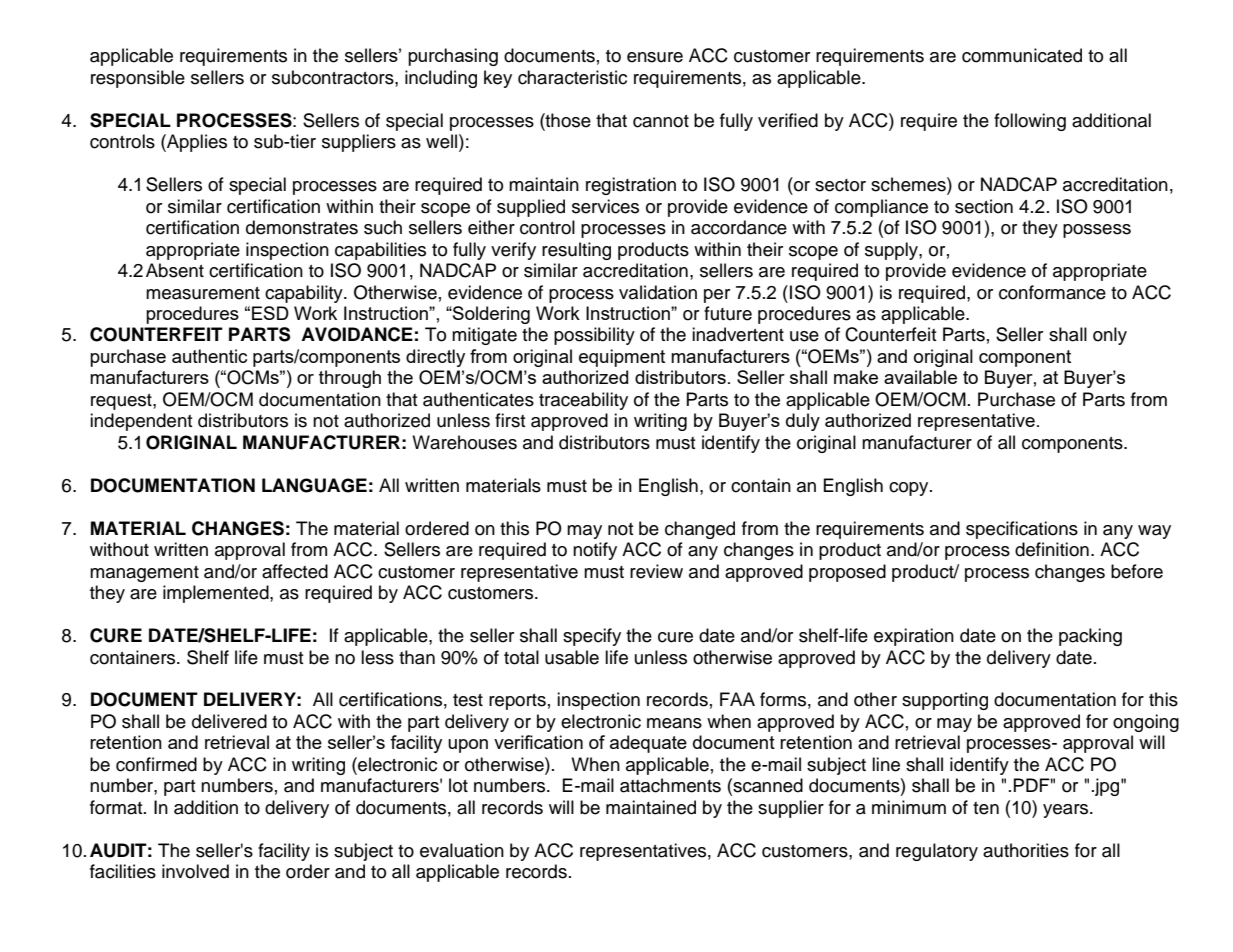  Describe the element at coordinates (1022, 55) in the screenshot. I see `communicated` at that location.
